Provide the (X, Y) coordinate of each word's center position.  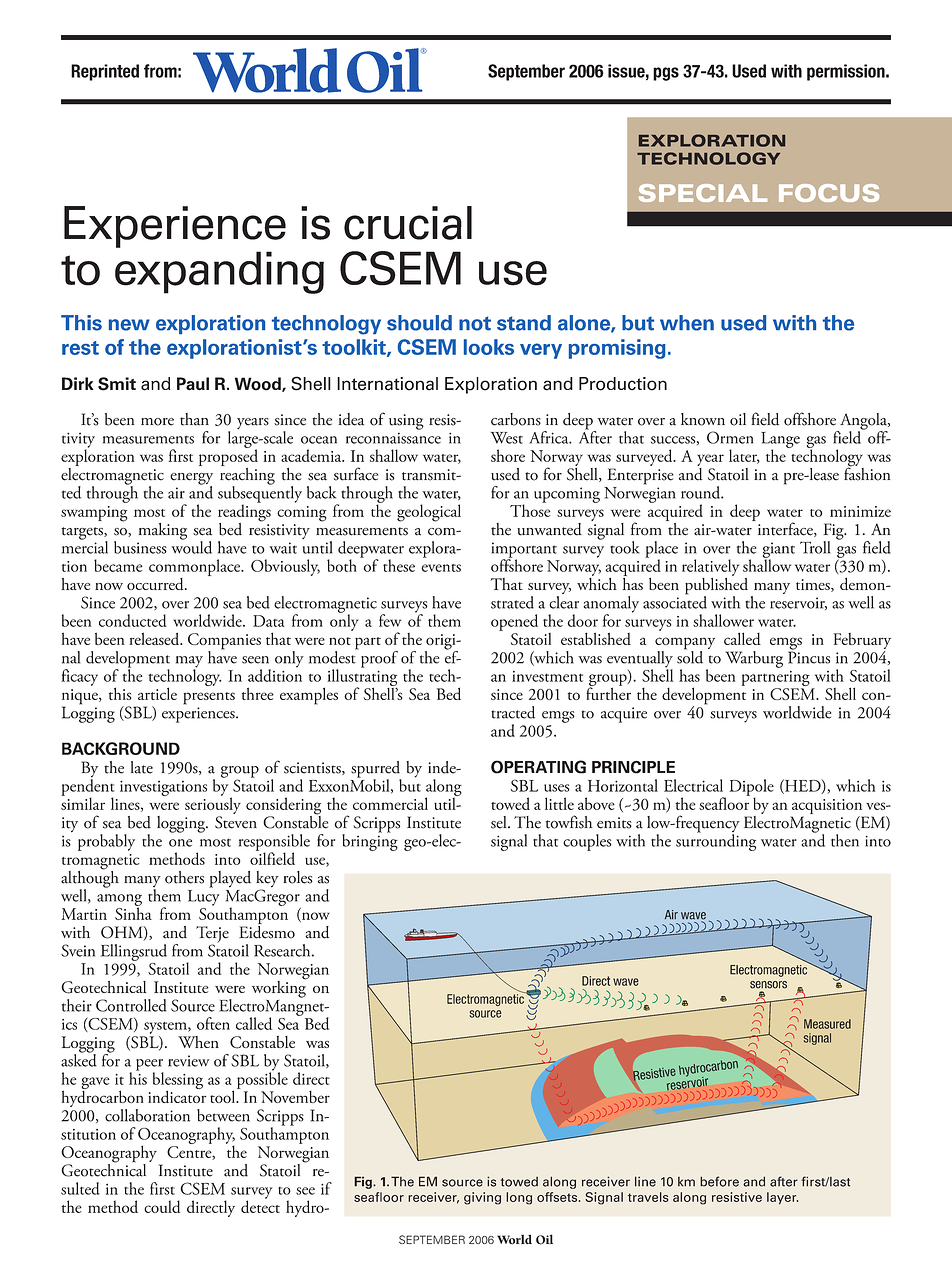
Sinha (133, 912)
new (129, 325)
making (162, 531)
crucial (408, 223)
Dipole (751, 788)
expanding (219, 272)
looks (489, 347)
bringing (370, 841)
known (703, 419)
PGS (666, 74)
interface (785, 528)
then (845, 840)
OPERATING (538, 767)
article (157, 693)
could (162, 1206)
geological (429, 513)
